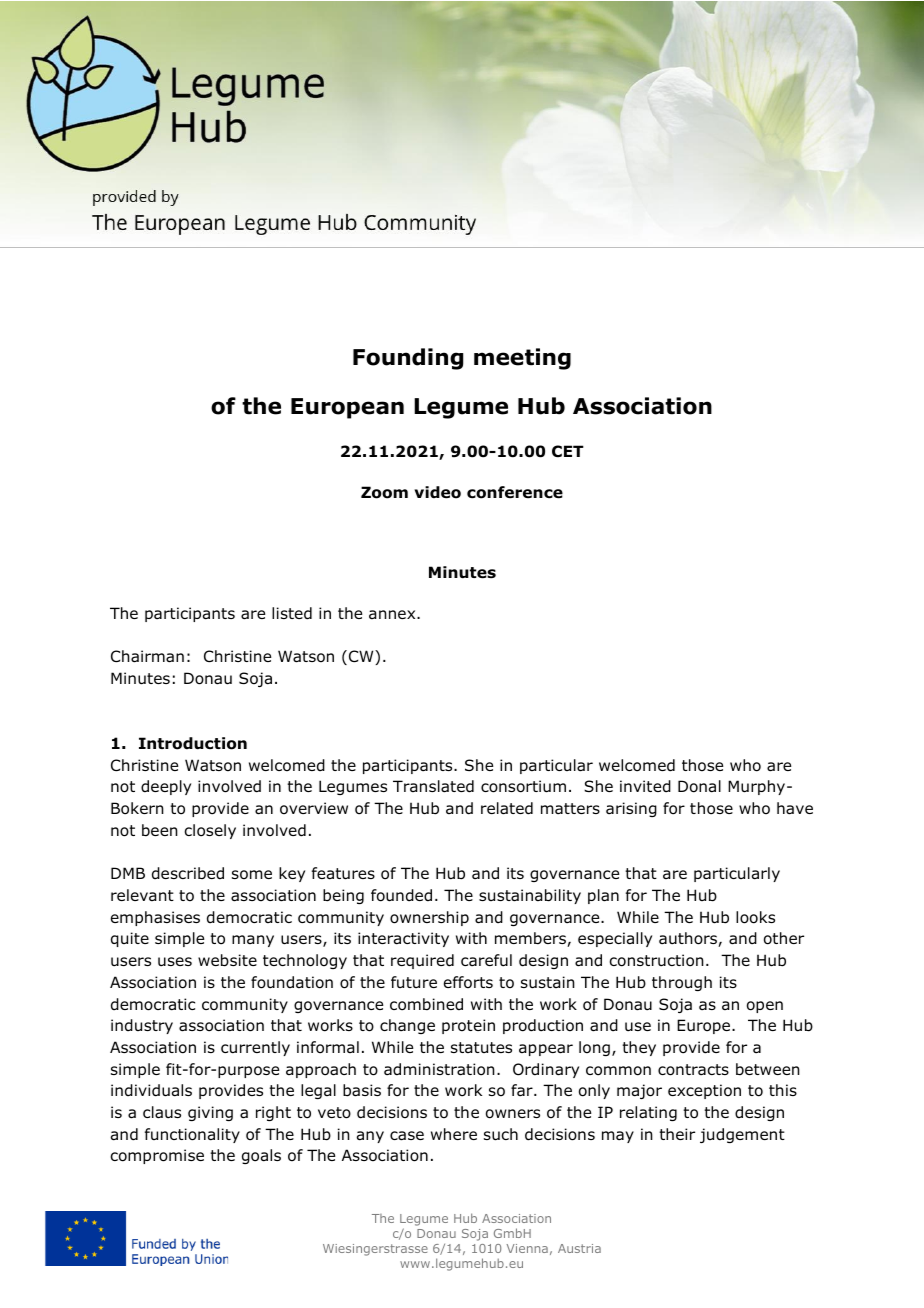 The image size is (924, 1308). Describe the element at coordinates (481, 1047) in the page. I see `statutes` at that location.
